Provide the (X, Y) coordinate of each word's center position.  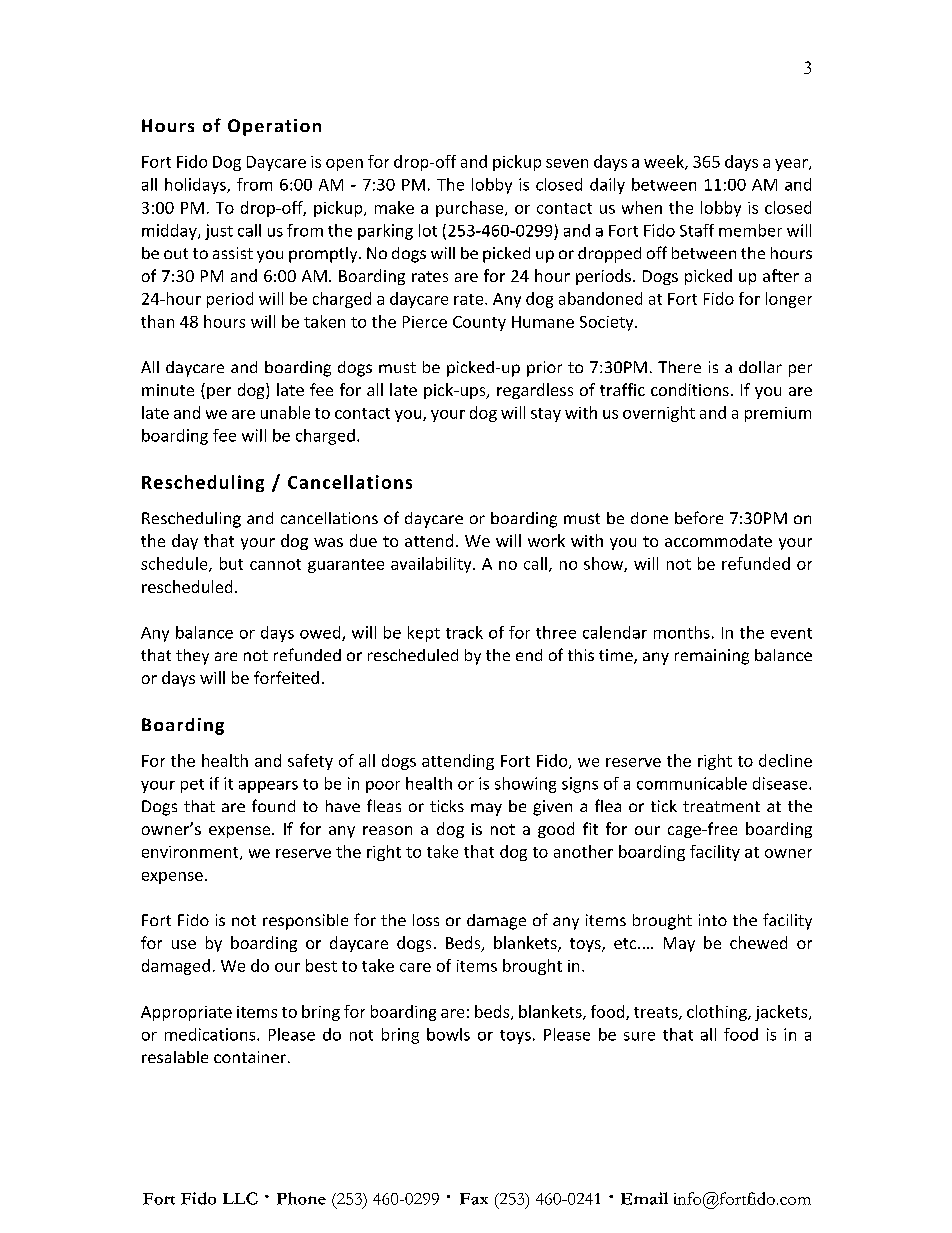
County (479, 323)
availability (432, 565)
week (665, 162)
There (679, 367)
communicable (692, 783)
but (231, 563)
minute (168, 390)
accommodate (718, 540)
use (184, 944)
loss (426, 920)
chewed (758, 942)
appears (268, 787)
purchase (471, 209)
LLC (240, 1198)
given (552, 808)
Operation (274, 127)
